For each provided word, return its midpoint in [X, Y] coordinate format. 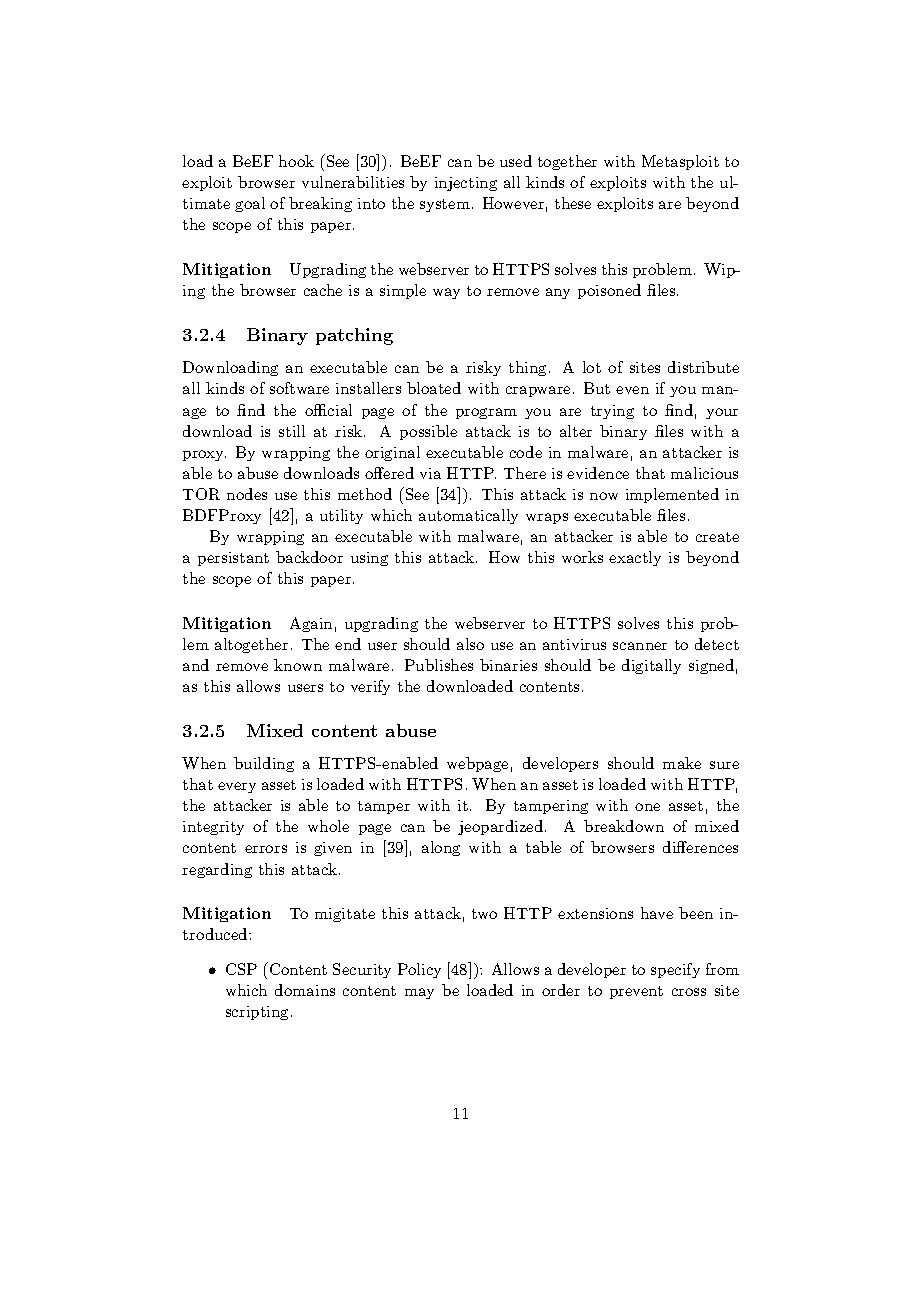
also [470, 644]
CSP [241, 969]
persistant [233, 559]
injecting [466, 184]
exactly [635, 558]
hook [296, 161]
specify [675, 970]
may [419, 993]
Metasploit [680, 162]
